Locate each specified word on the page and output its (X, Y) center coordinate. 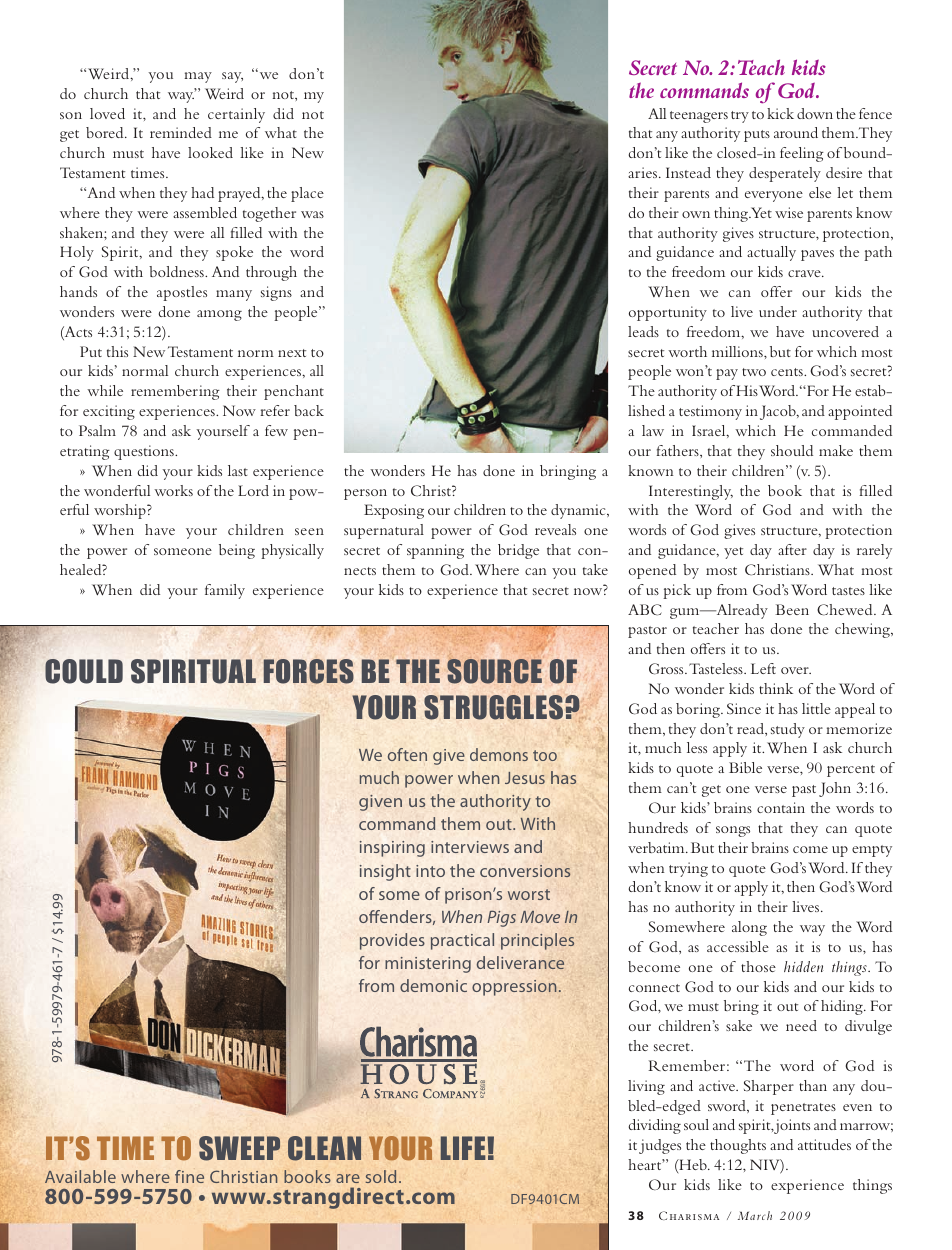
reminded (181, 132)
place (307, 194)
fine (189, 1176)
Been (792, 609)
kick (780, 113)
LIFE (464, 1148)
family (225, 591)
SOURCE (494, 671)
